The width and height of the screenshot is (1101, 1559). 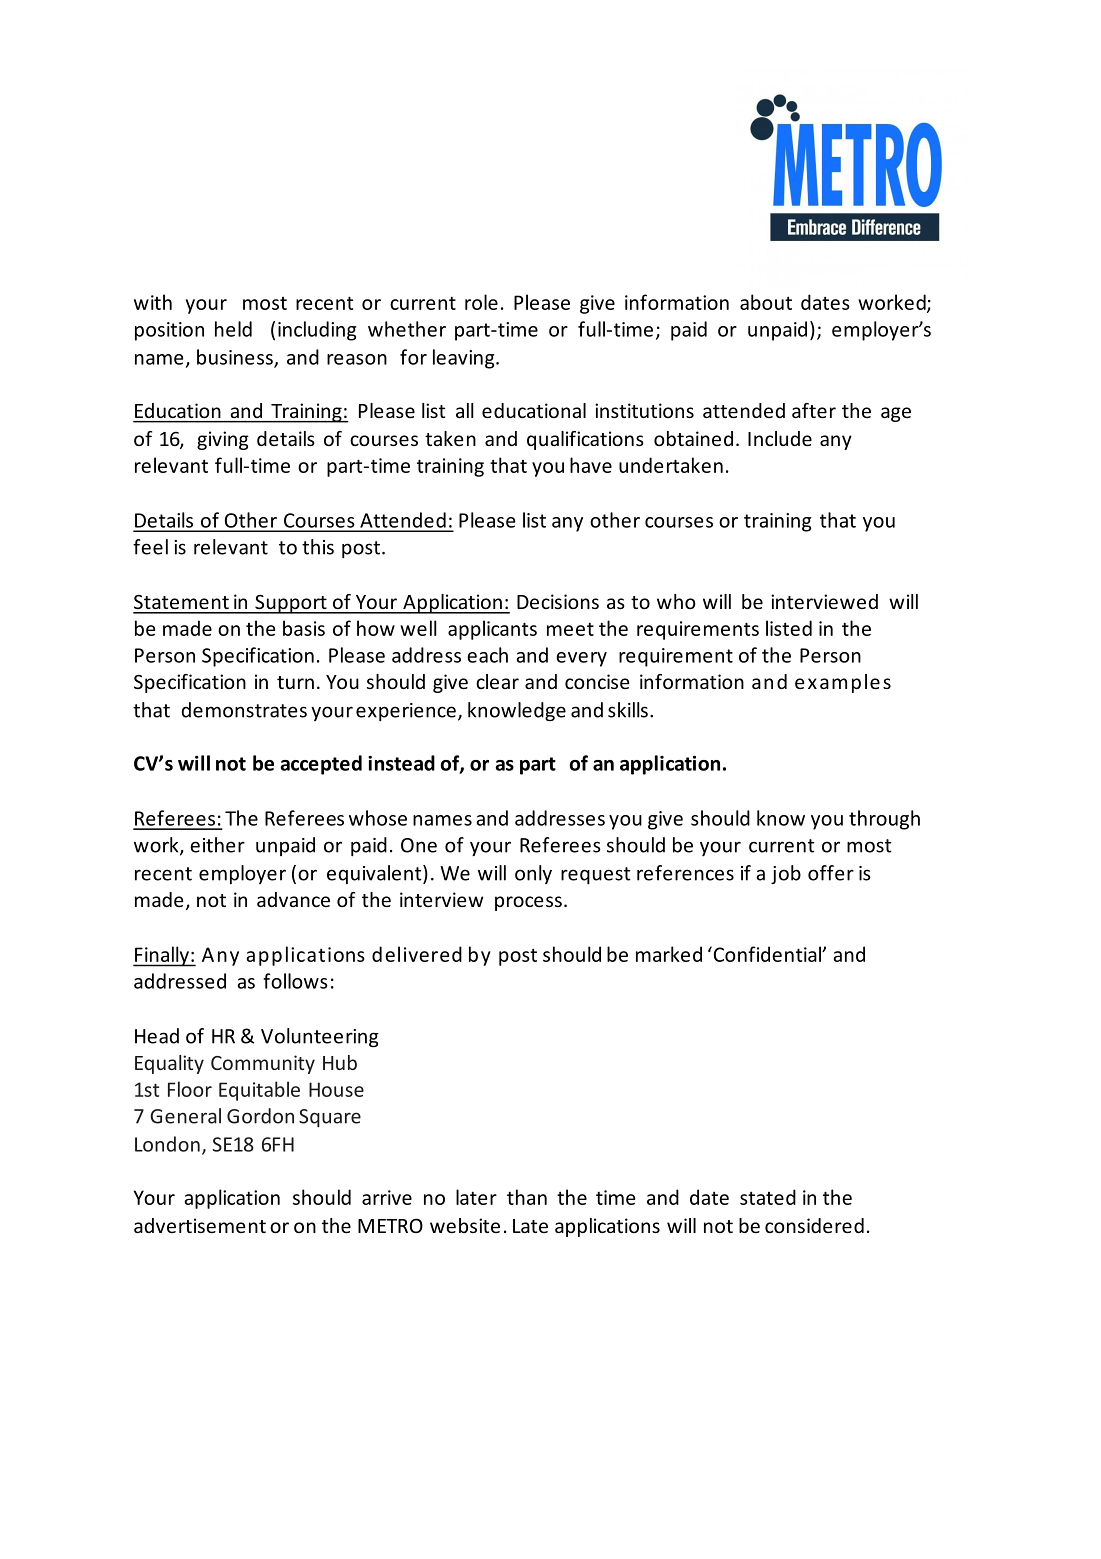 What do you see at coordinates (318, 547) in the screenshot?
I see `this` at bounding box center [318, 547].
